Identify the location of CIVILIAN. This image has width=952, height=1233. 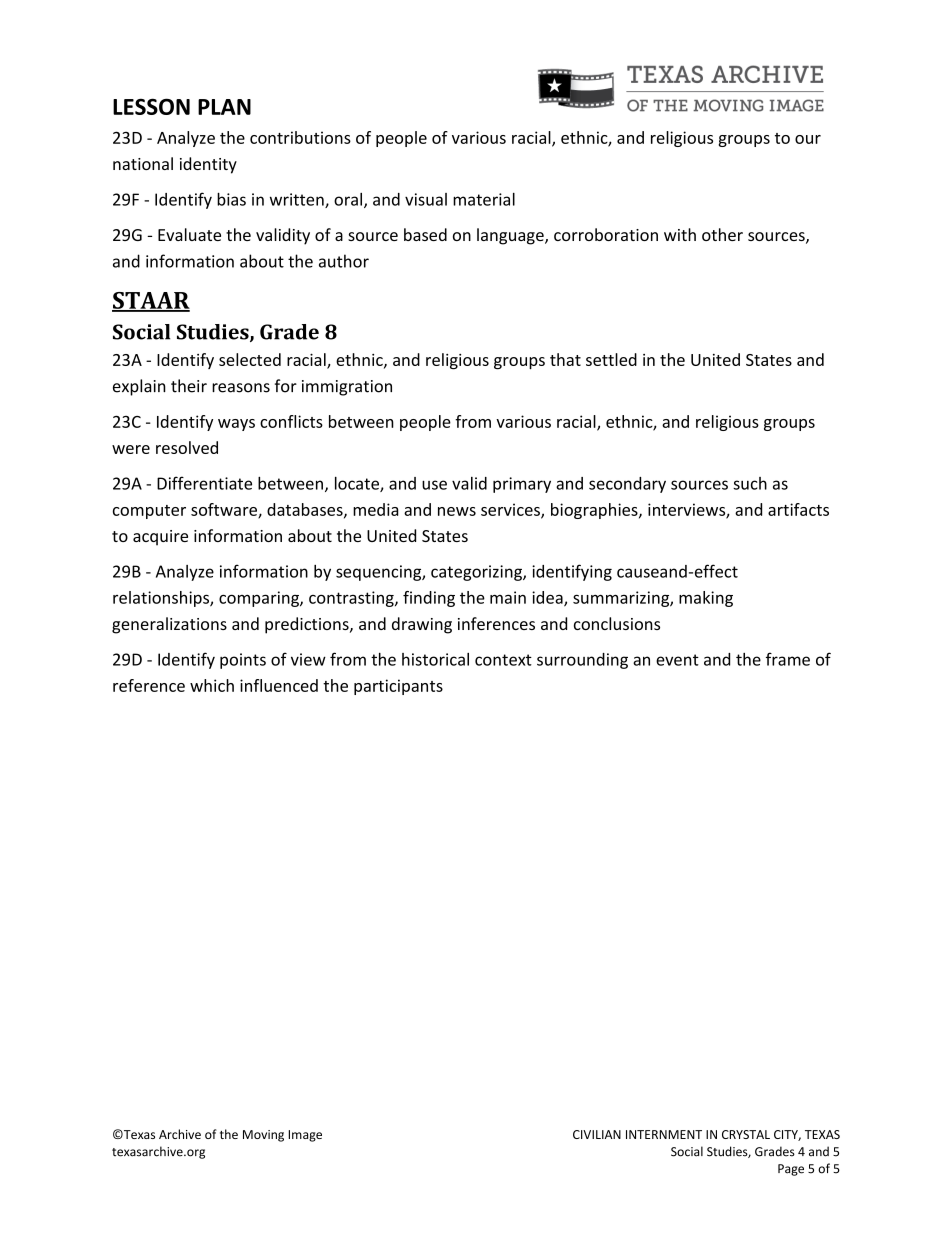
(597, 1134).
